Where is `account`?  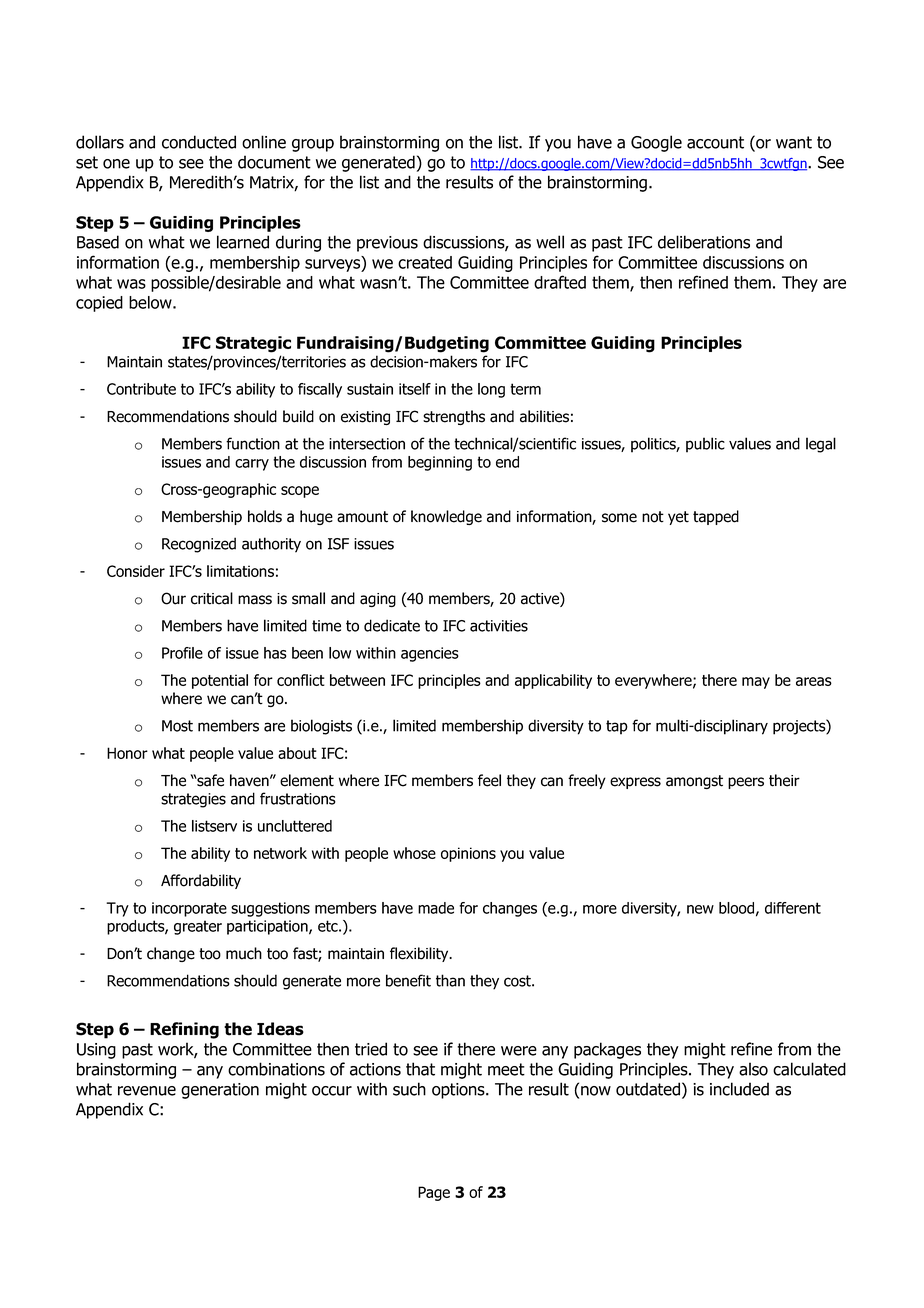 account is located at coordinates (715, 142).
